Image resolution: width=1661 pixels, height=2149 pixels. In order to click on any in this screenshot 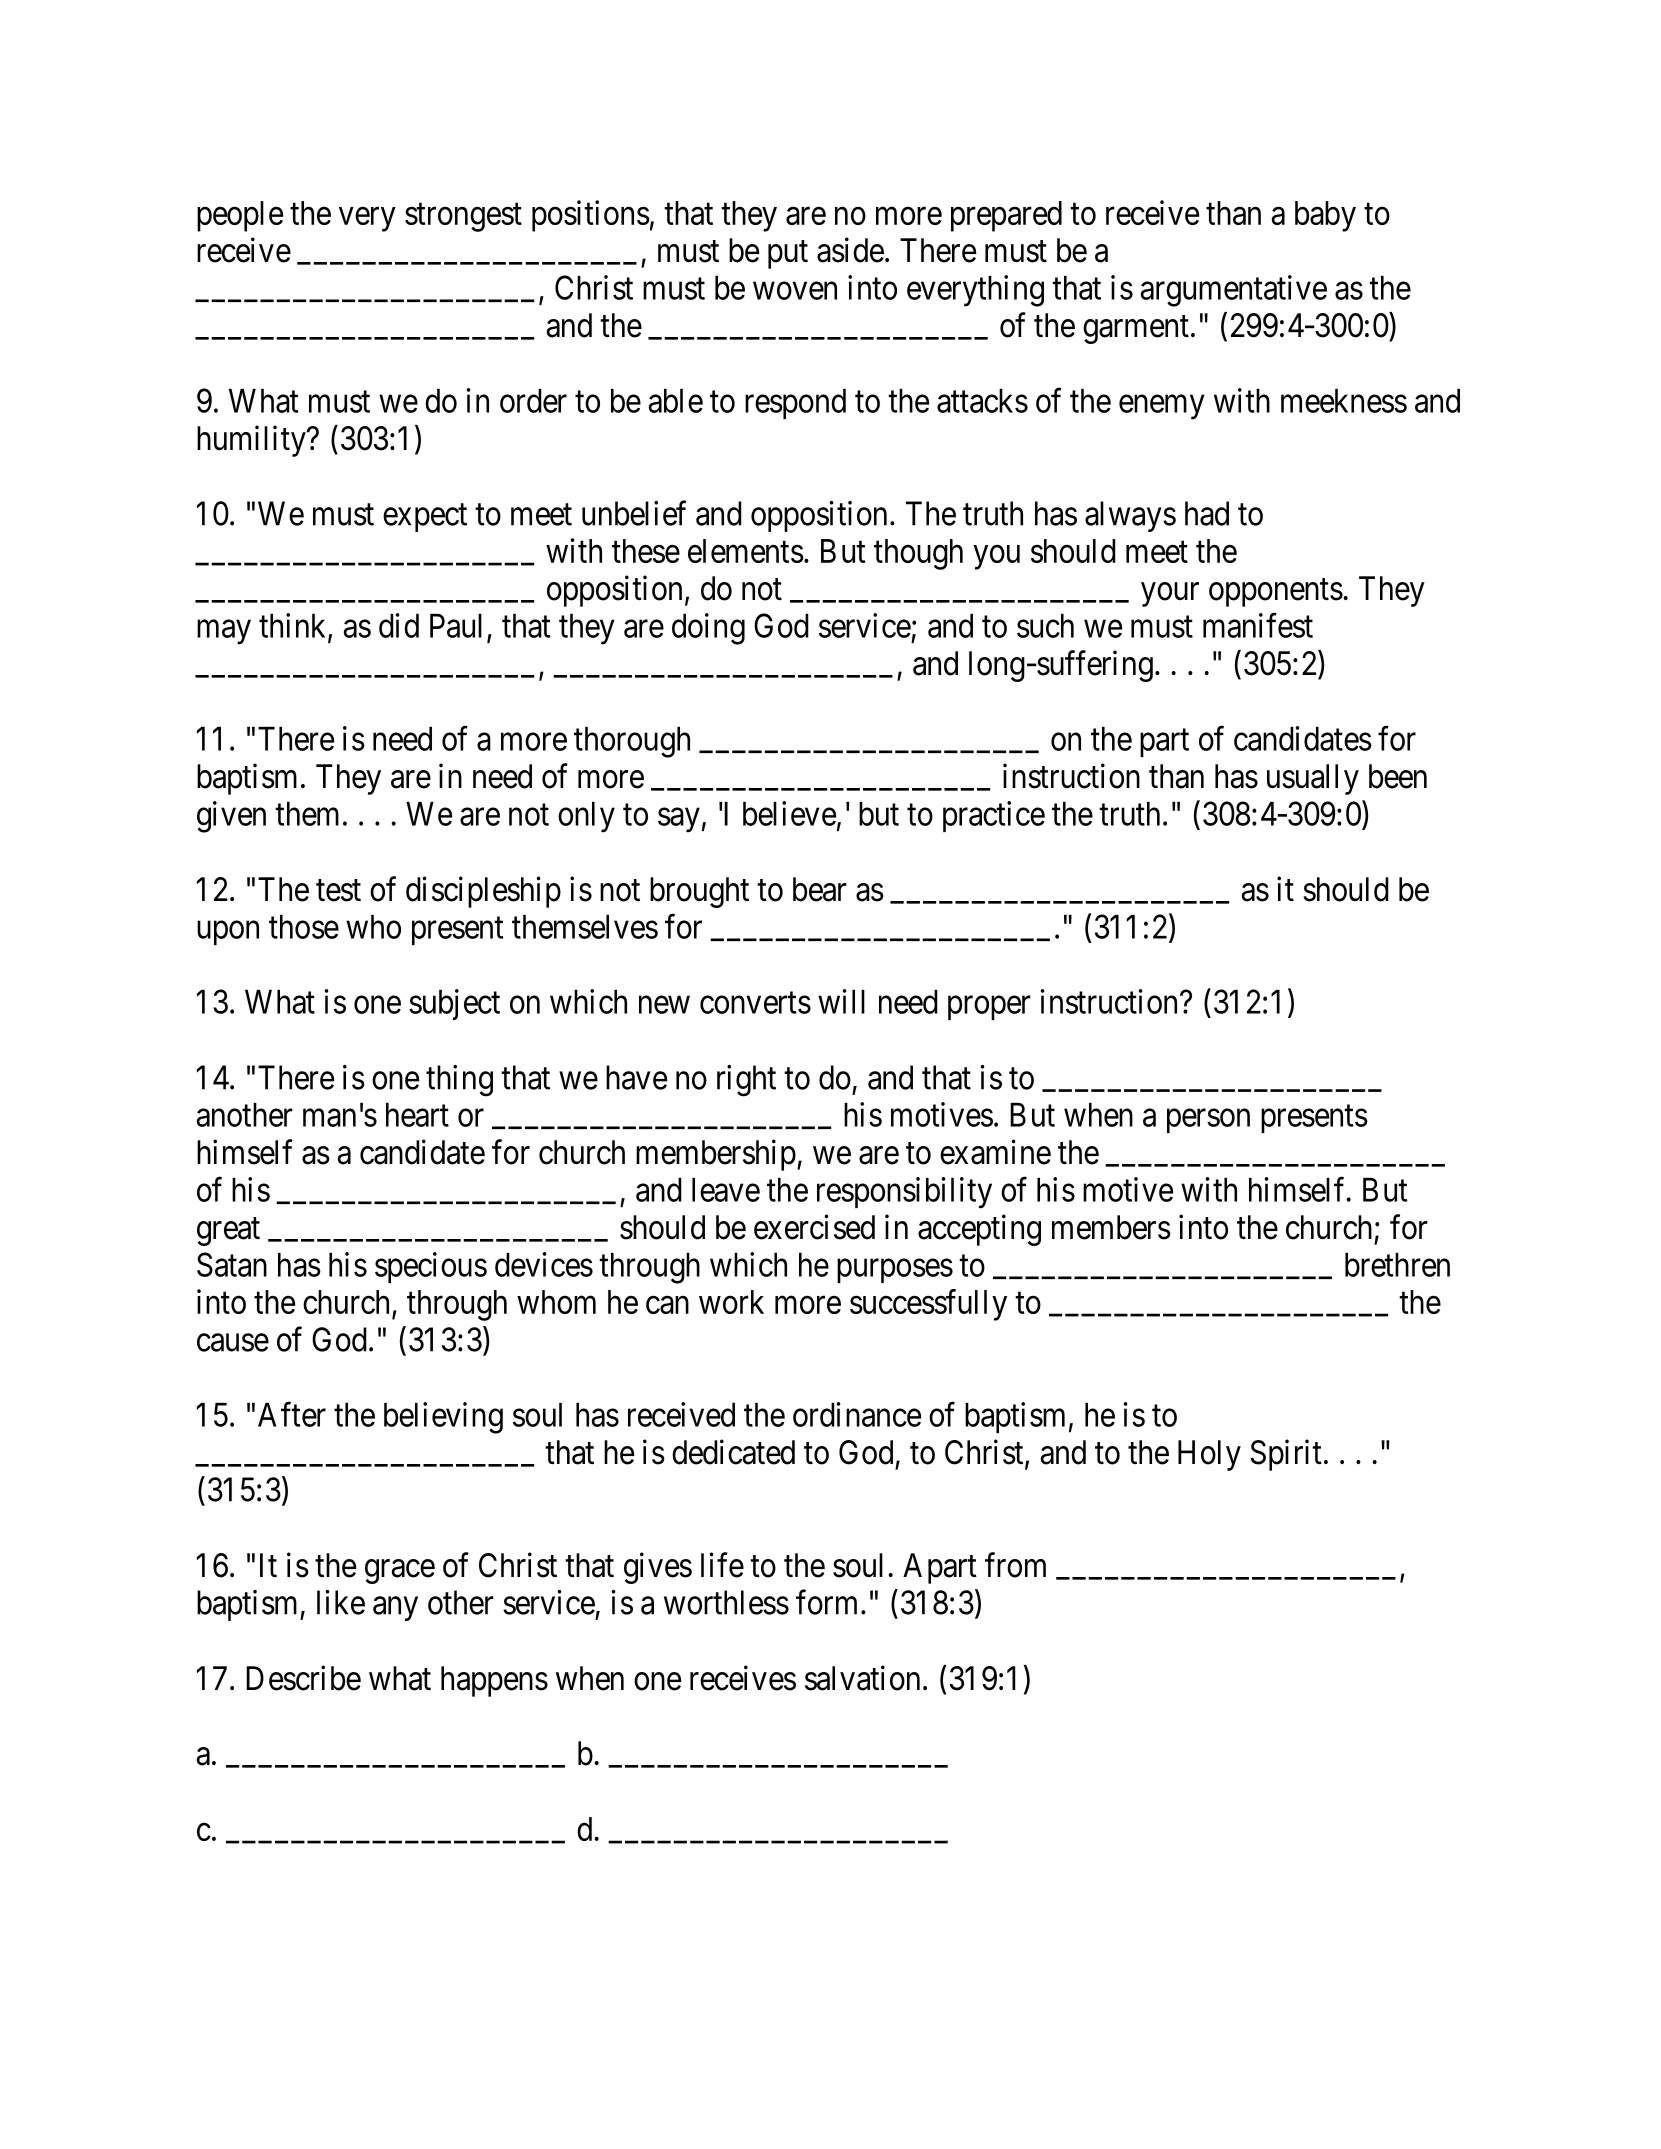, I will do `click(395, 1609)`.
